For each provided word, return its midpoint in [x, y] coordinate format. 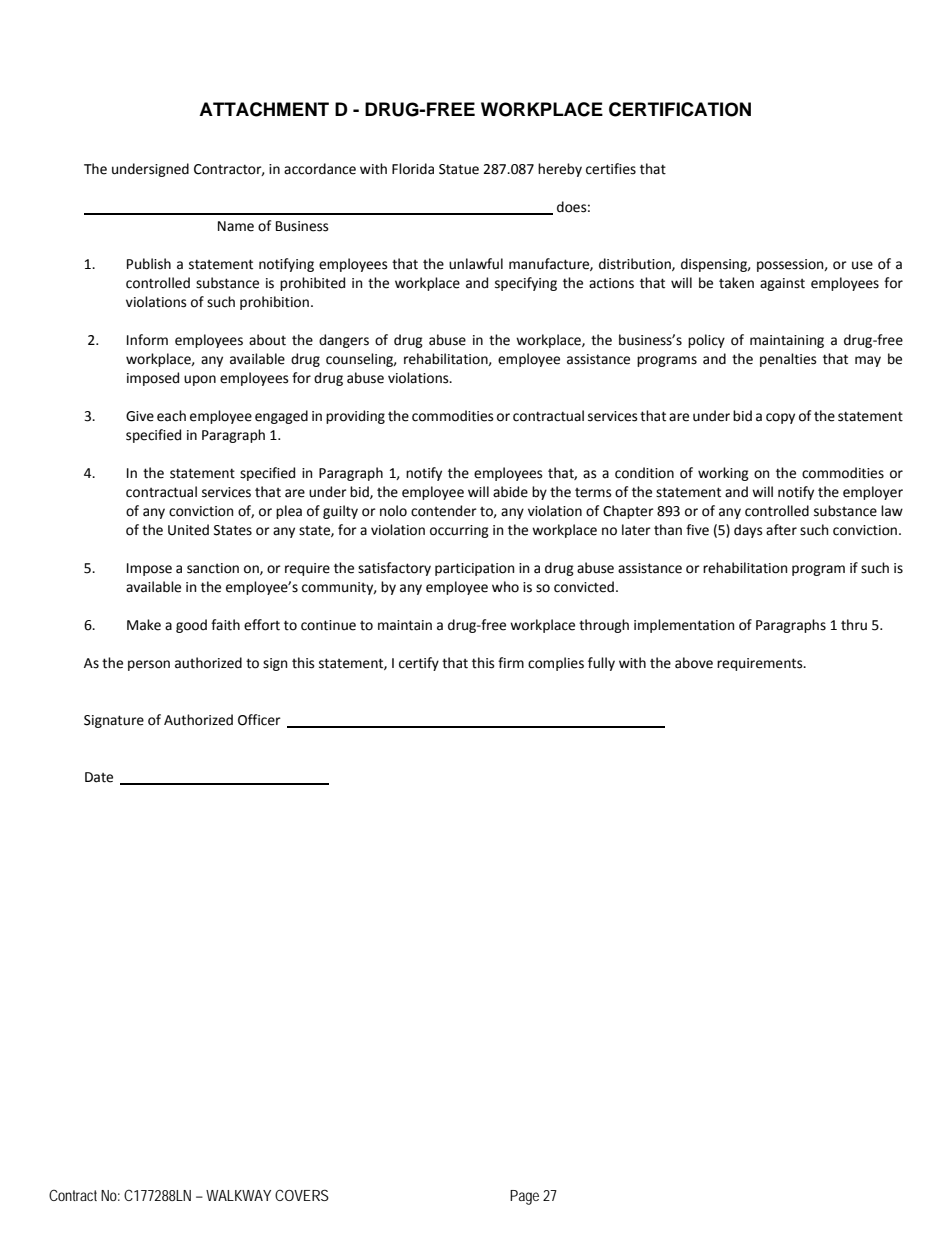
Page [524, 1197]
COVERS [302, 1195]
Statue [459, 169]
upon [200, 380]
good [191, 626]
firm [511, 662]
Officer [259, 720]
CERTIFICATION [680, 109]
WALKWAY [238, 1195]
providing [355, 417]
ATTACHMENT [264, 109]
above [694, 663]
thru [854, 625]
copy [780, 418]
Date [99, 777]
